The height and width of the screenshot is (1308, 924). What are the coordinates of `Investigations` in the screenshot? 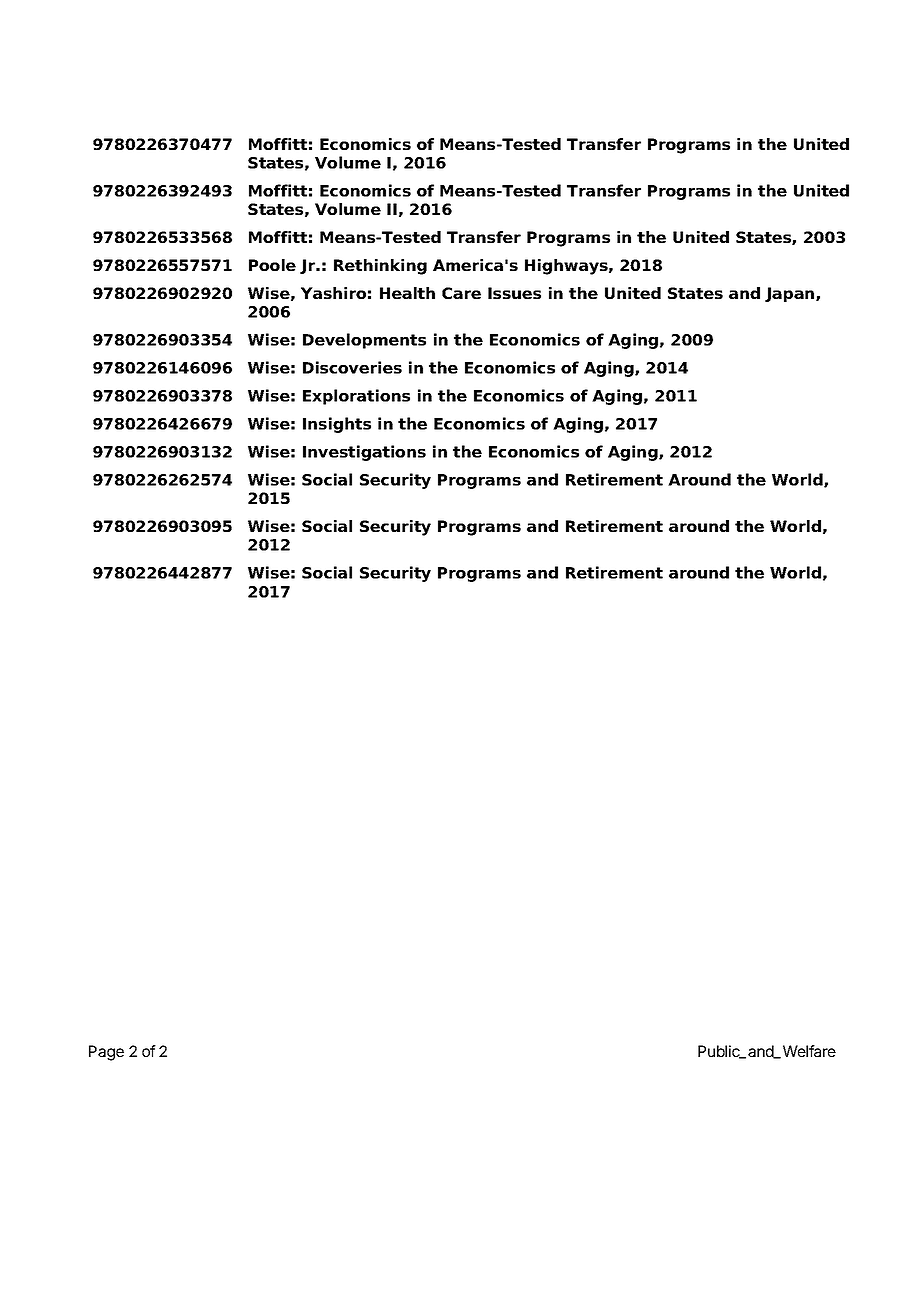 It's located at (364, 453).
